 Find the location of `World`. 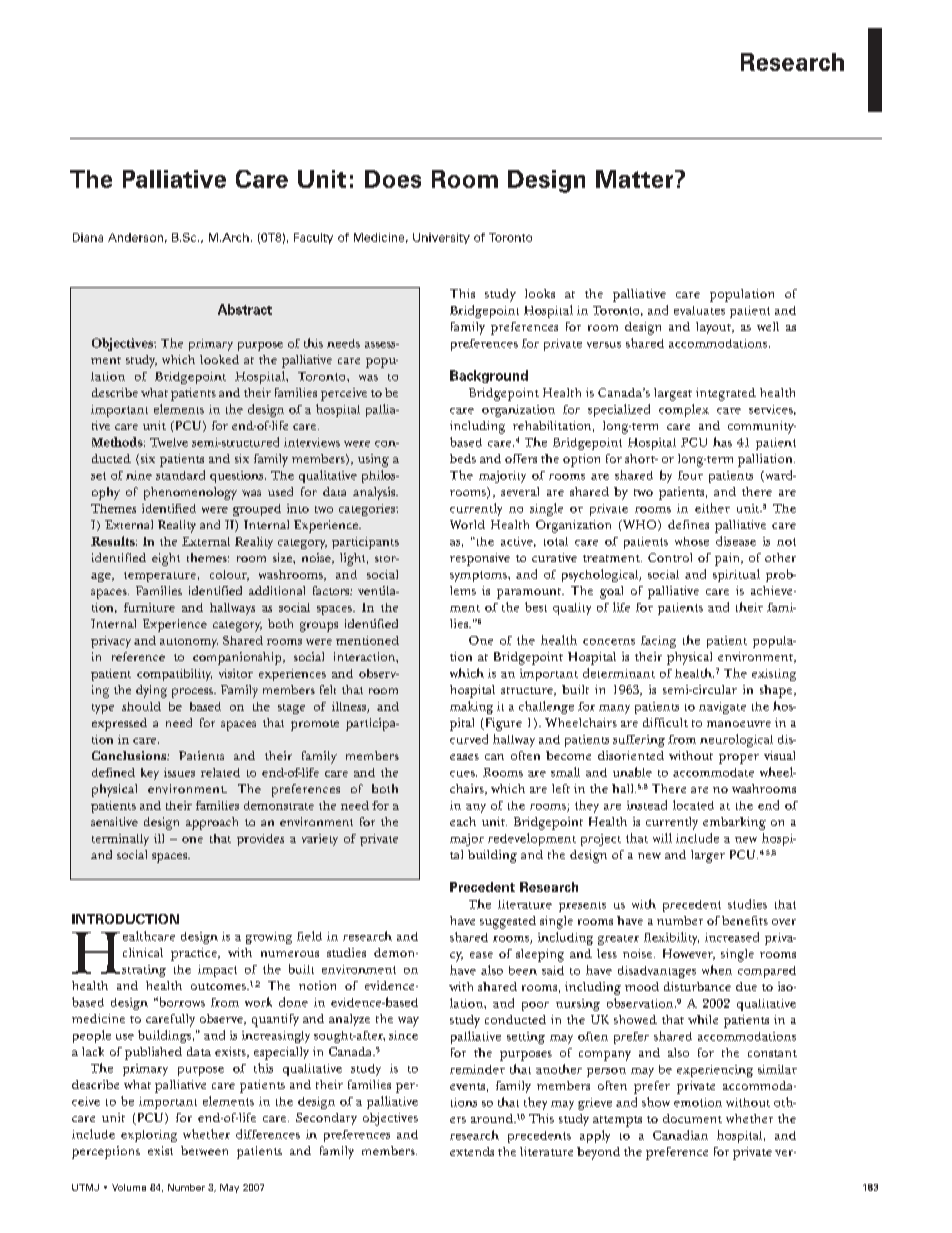

World is located at coordinates (467, 524).
